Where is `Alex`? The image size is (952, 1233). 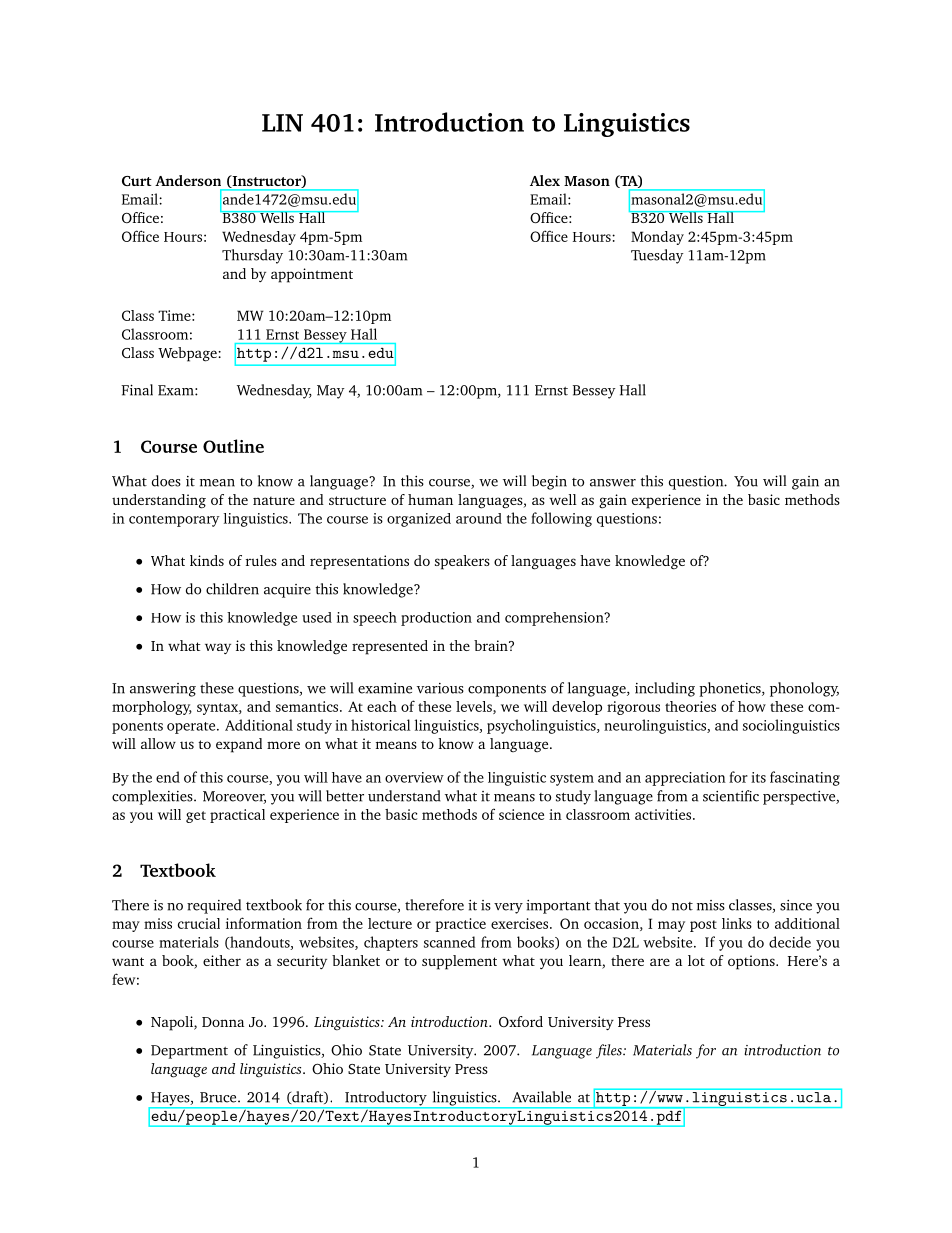 Alex is located at coordinates (545, 180).
